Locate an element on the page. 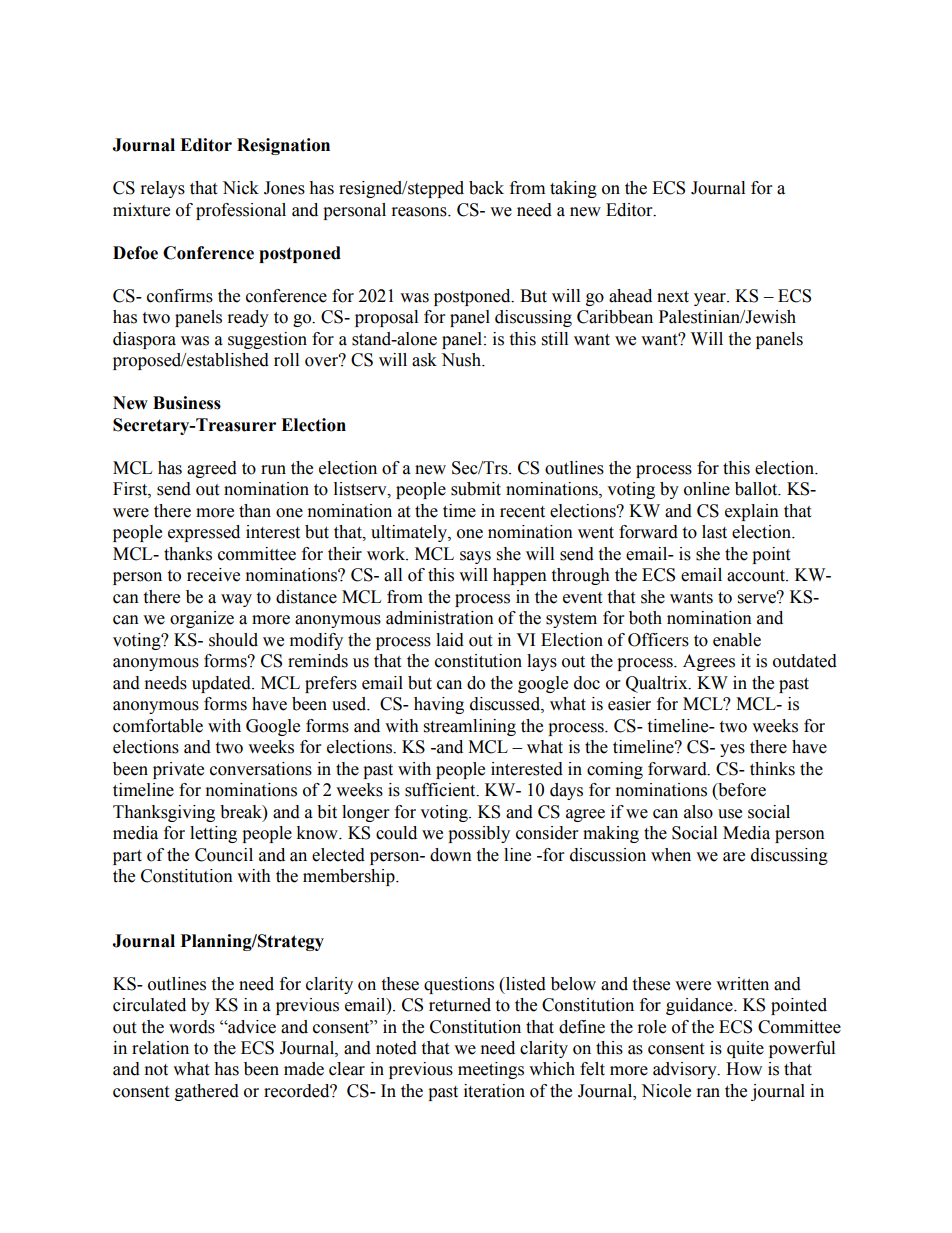 This page has height=1233, width=952. submit is located at coordinates (476, 489).
